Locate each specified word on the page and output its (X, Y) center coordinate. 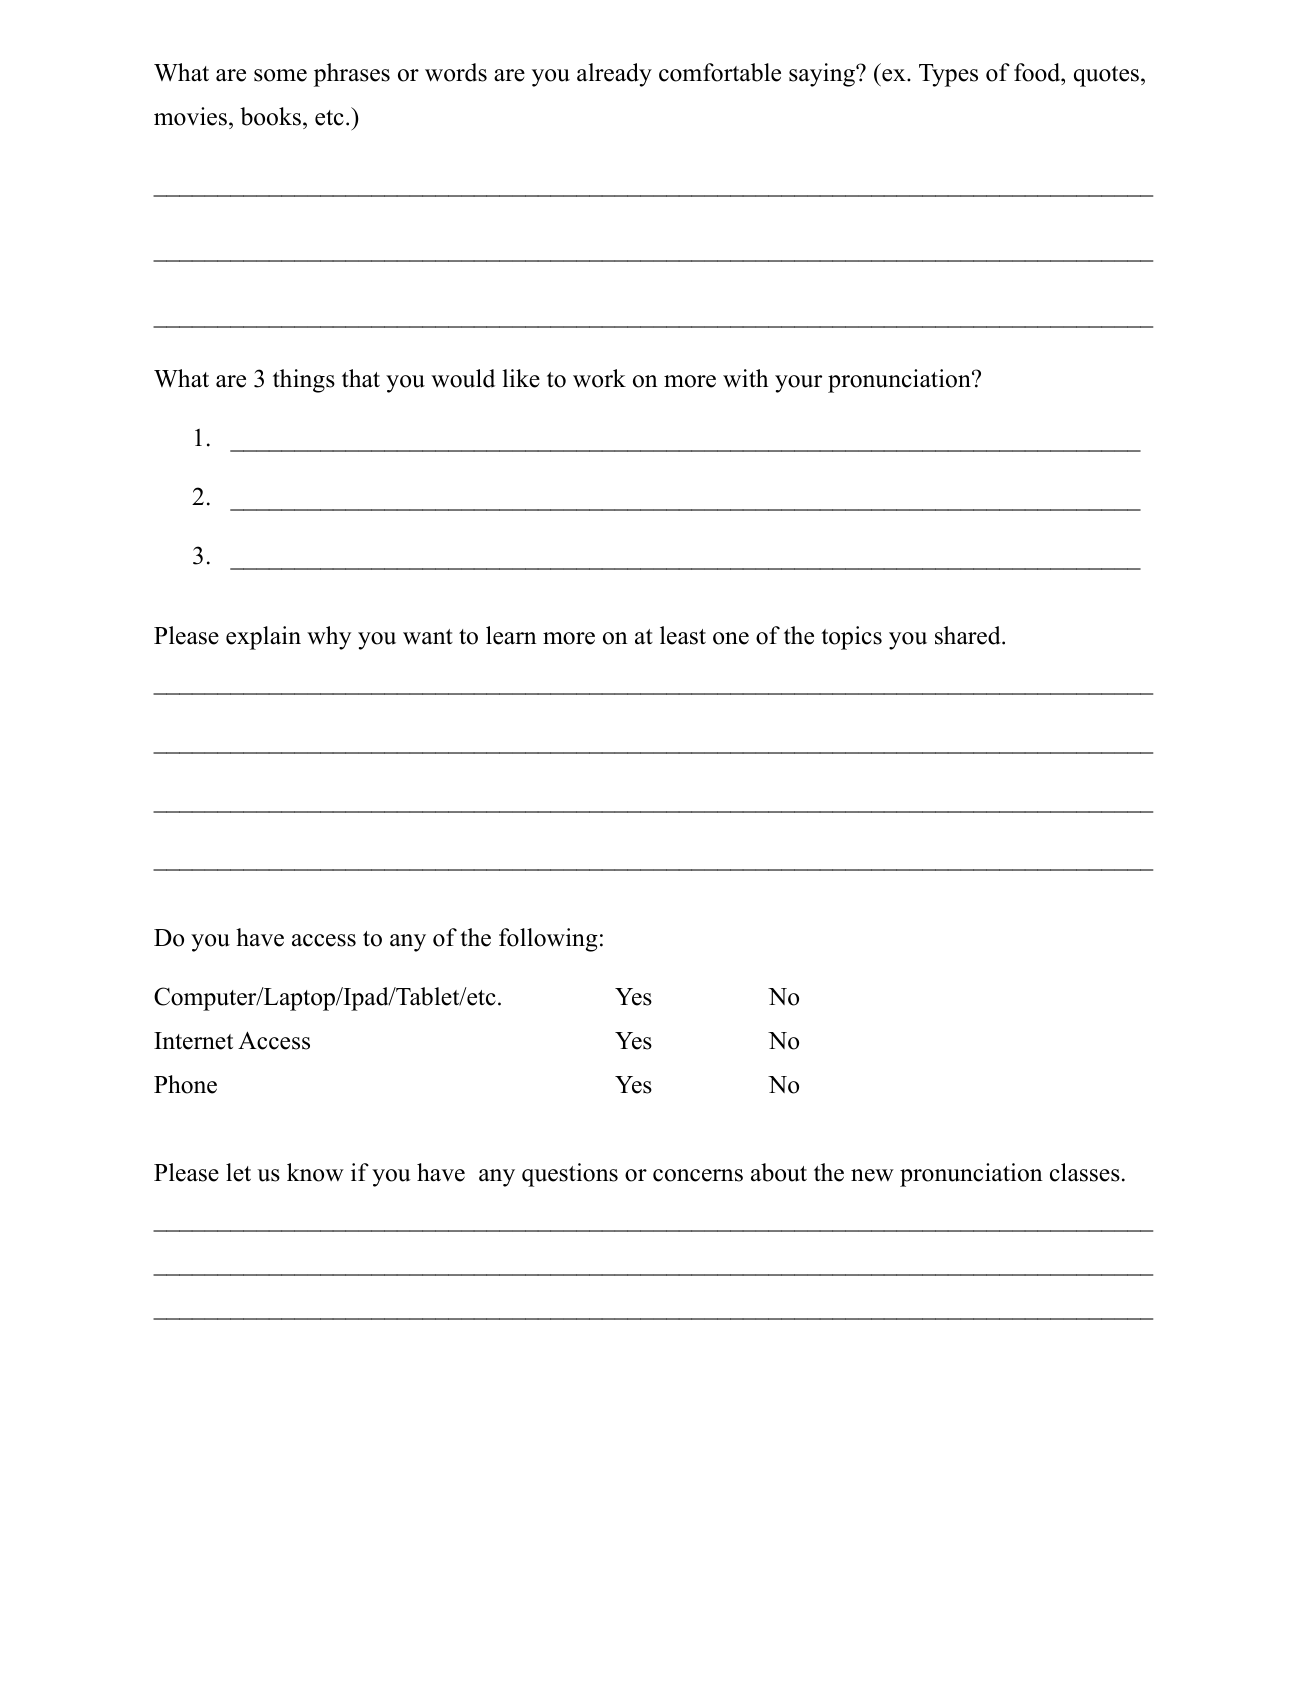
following (548, 940)
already (614, 75)
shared (969, 635)
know (315, 1172)
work (599, 378)
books (270, 116)
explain (263, 638)
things (304, 381)
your (798, 384)
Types (948, 75)
